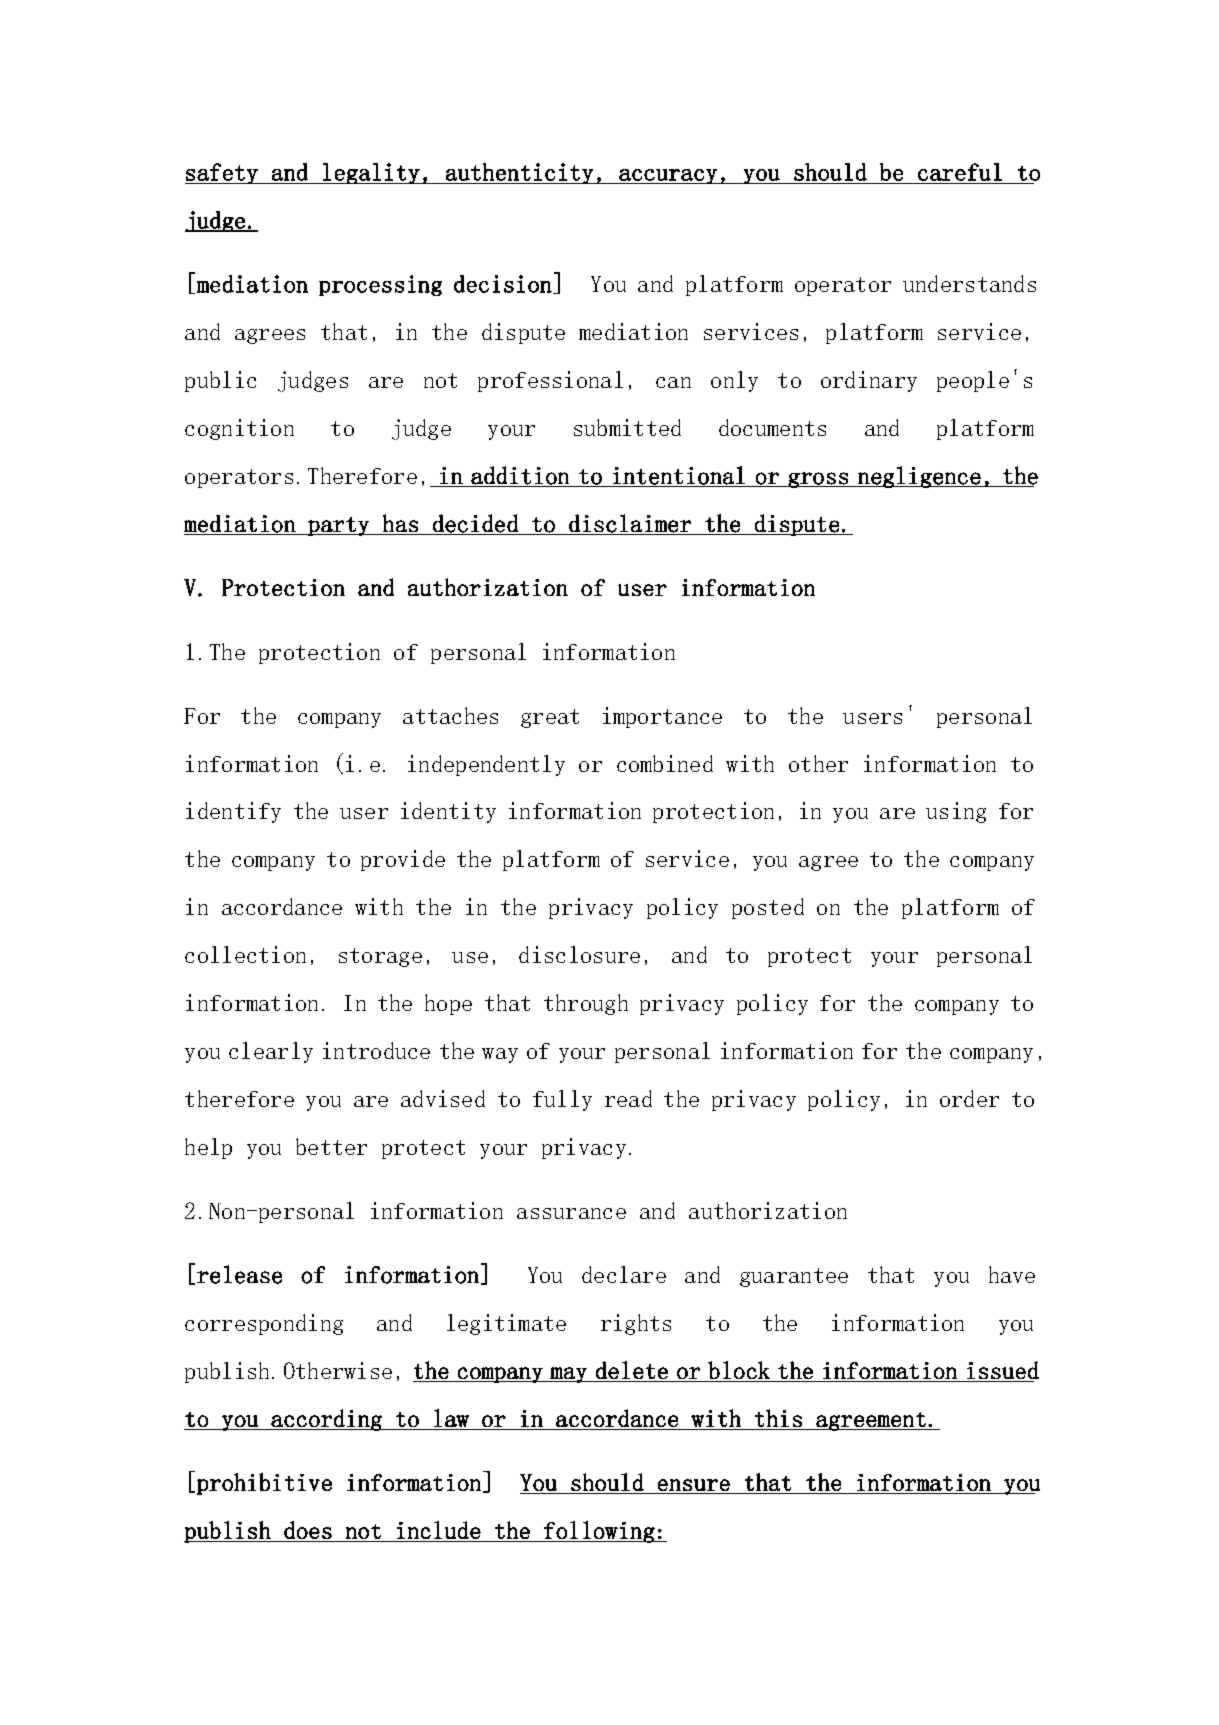 This image has height=1725, width=1219. Describe the element at coordinates (271, 1052) in the image. I see `clearly` at that location.
